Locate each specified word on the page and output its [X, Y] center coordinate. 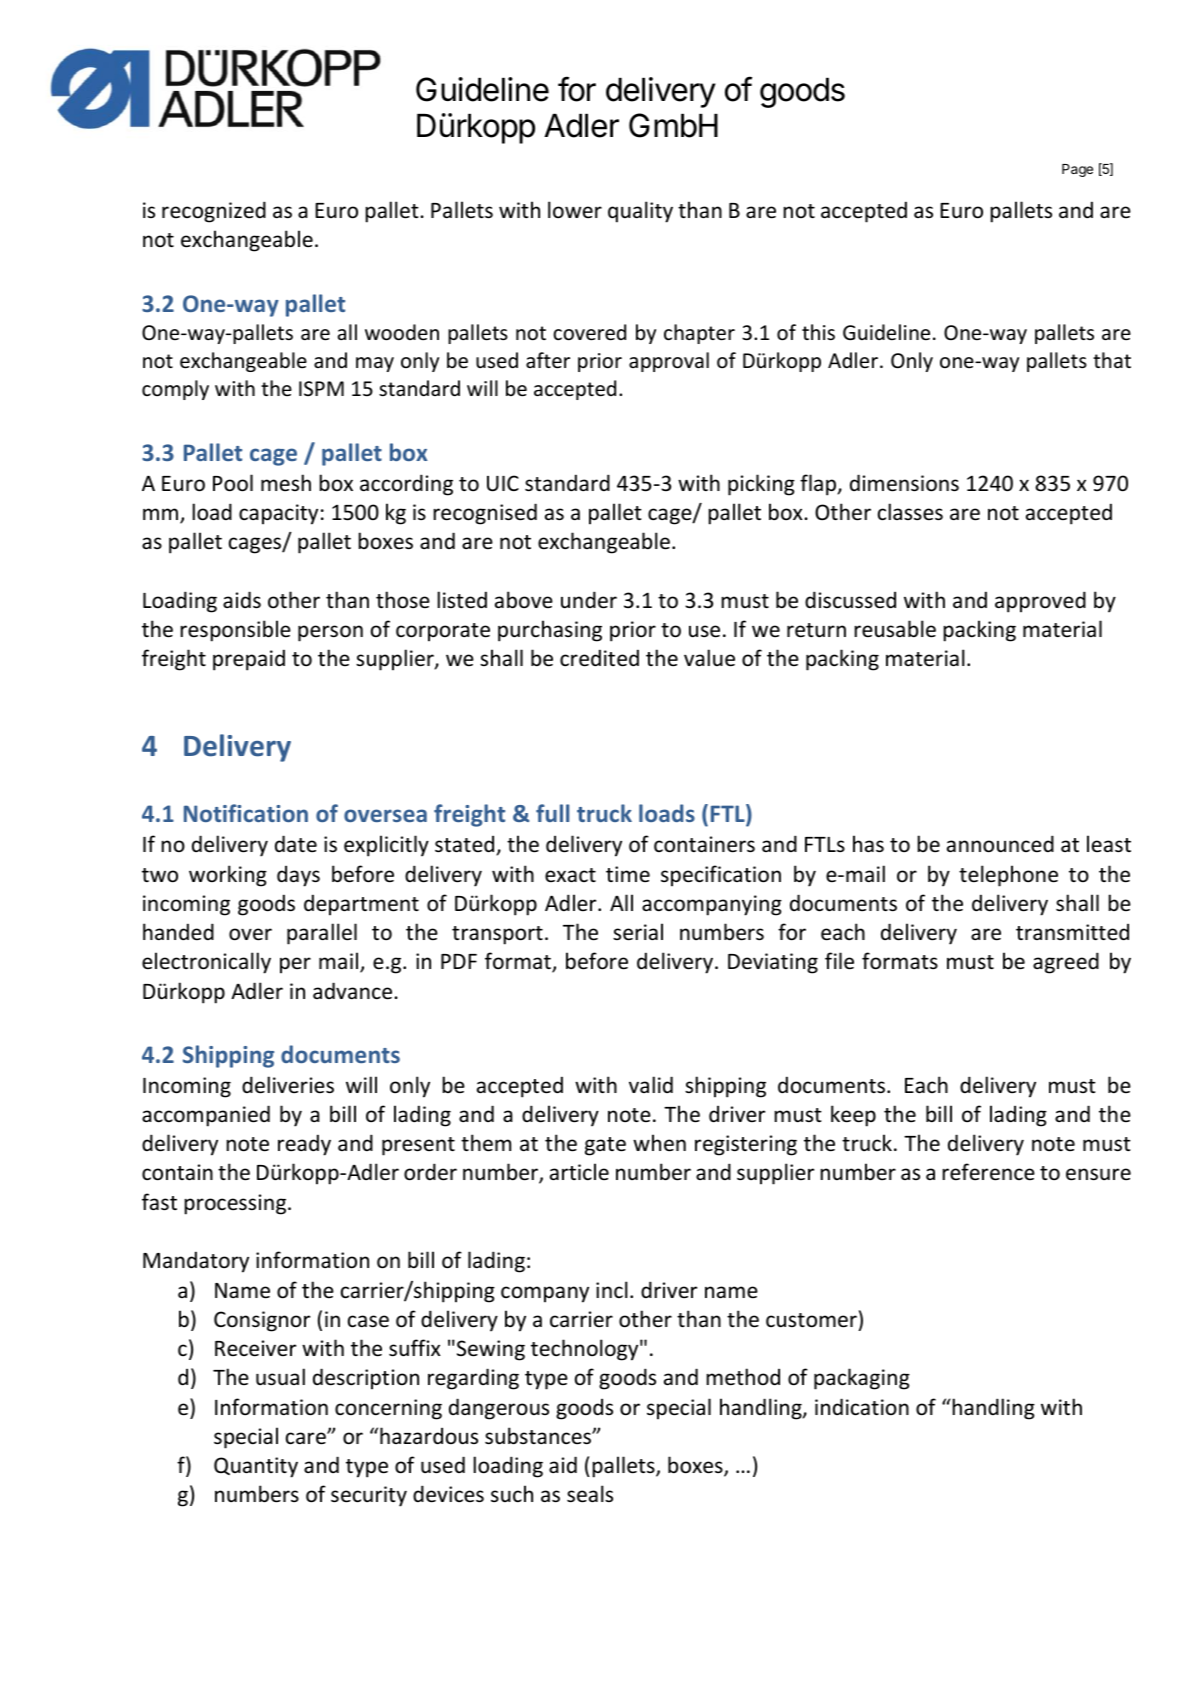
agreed [1066, 963]
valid [651, 1084]
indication [862, 1407]
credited [599, 658]
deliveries [288, 1085]
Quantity [256, 1467]
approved [1040, 602]
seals [590, 1494]
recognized [214, 212]
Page [1077, 170]
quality [640, 212]
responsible [235, 631]
